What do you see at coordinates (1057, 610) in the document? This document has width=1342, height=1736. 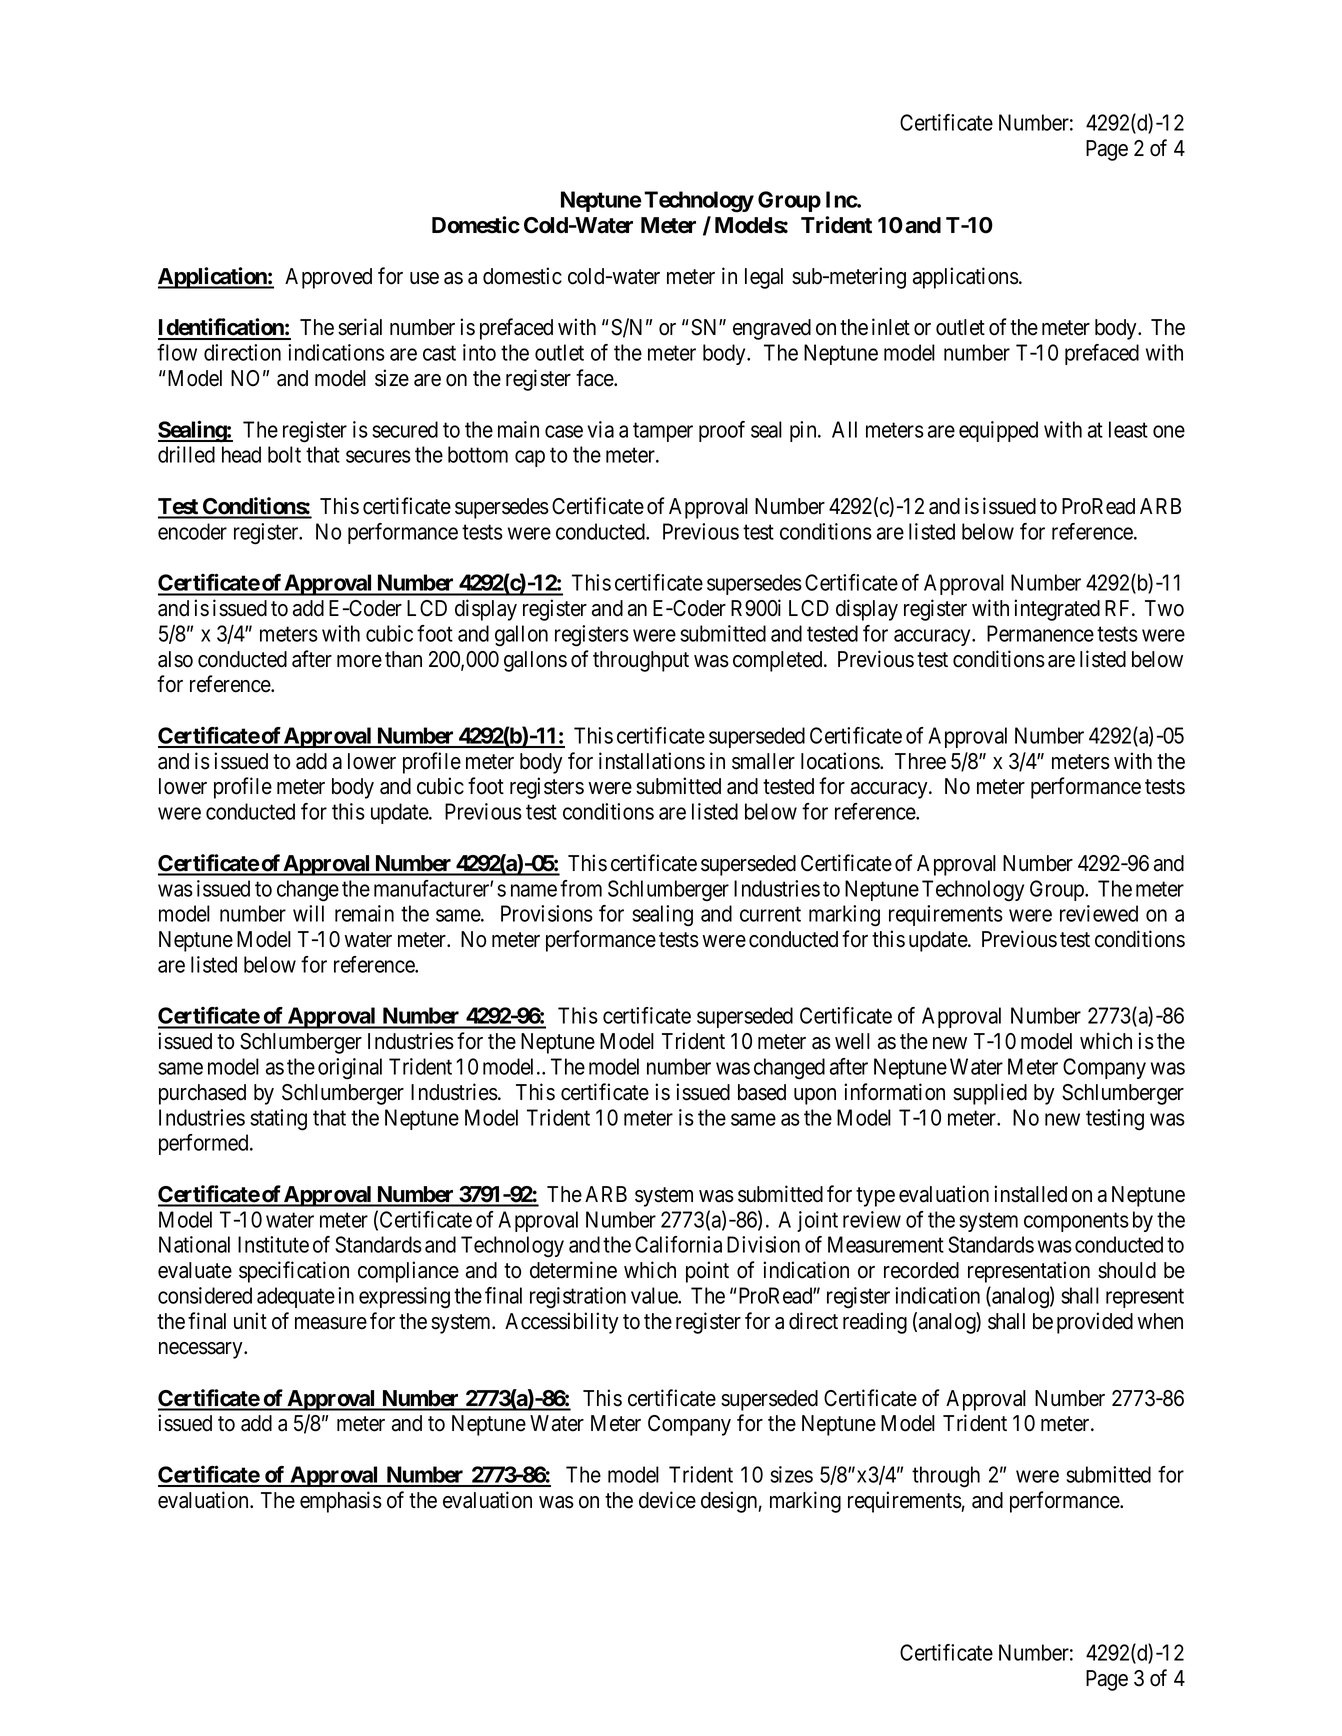 I see `integrated` at bounding box center [1057, 610].
